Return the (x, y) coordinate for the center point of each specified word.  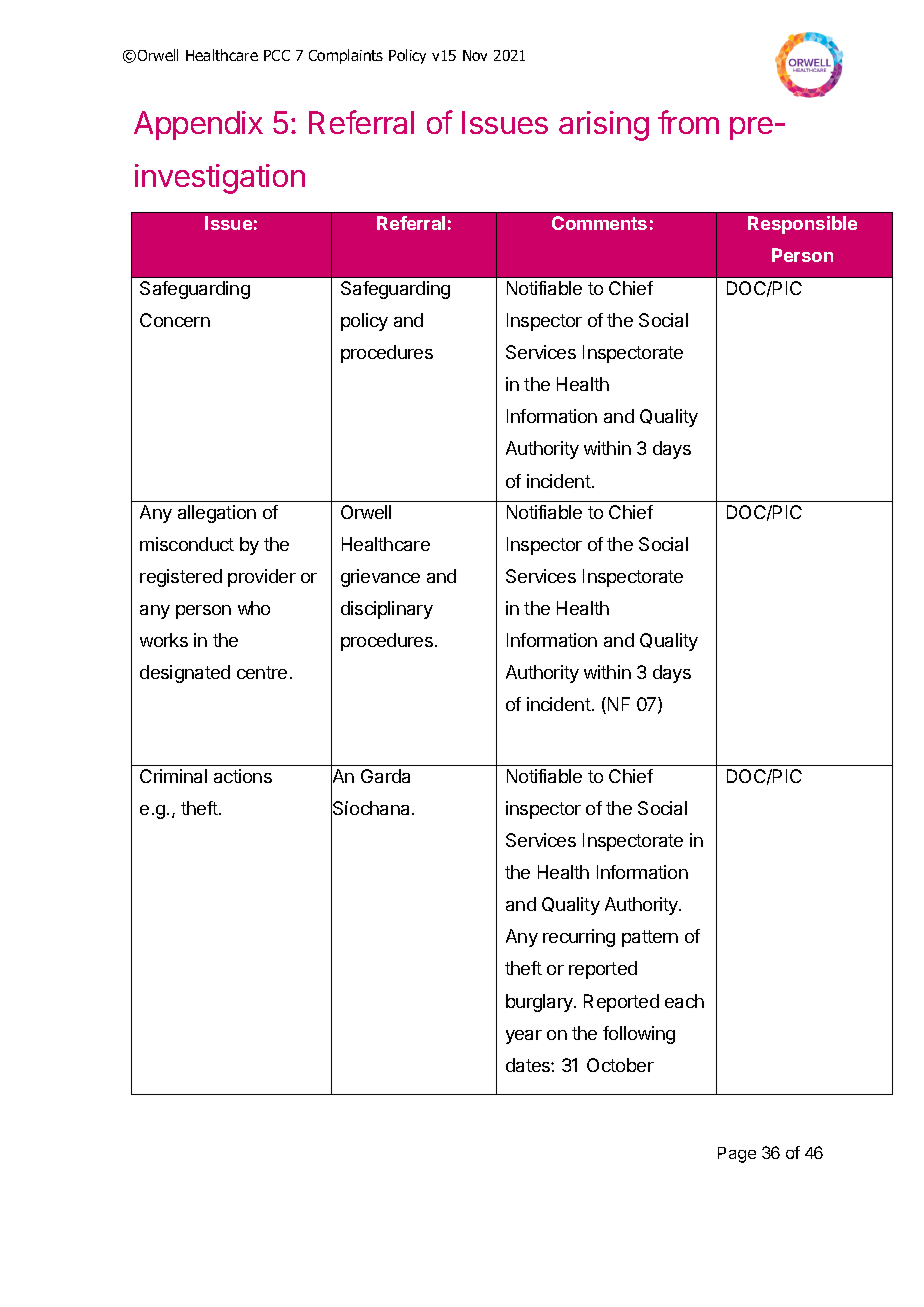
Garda (385, 776)
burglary (540, 1003)
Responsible (802, 225)
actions (243, 776)
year (524, 1037)
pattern (650, 938)
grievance (380, 578)
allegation (217, 514)
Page (737, 1155)
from (688, 122)
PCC (277, 55)
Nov (475, 55)
